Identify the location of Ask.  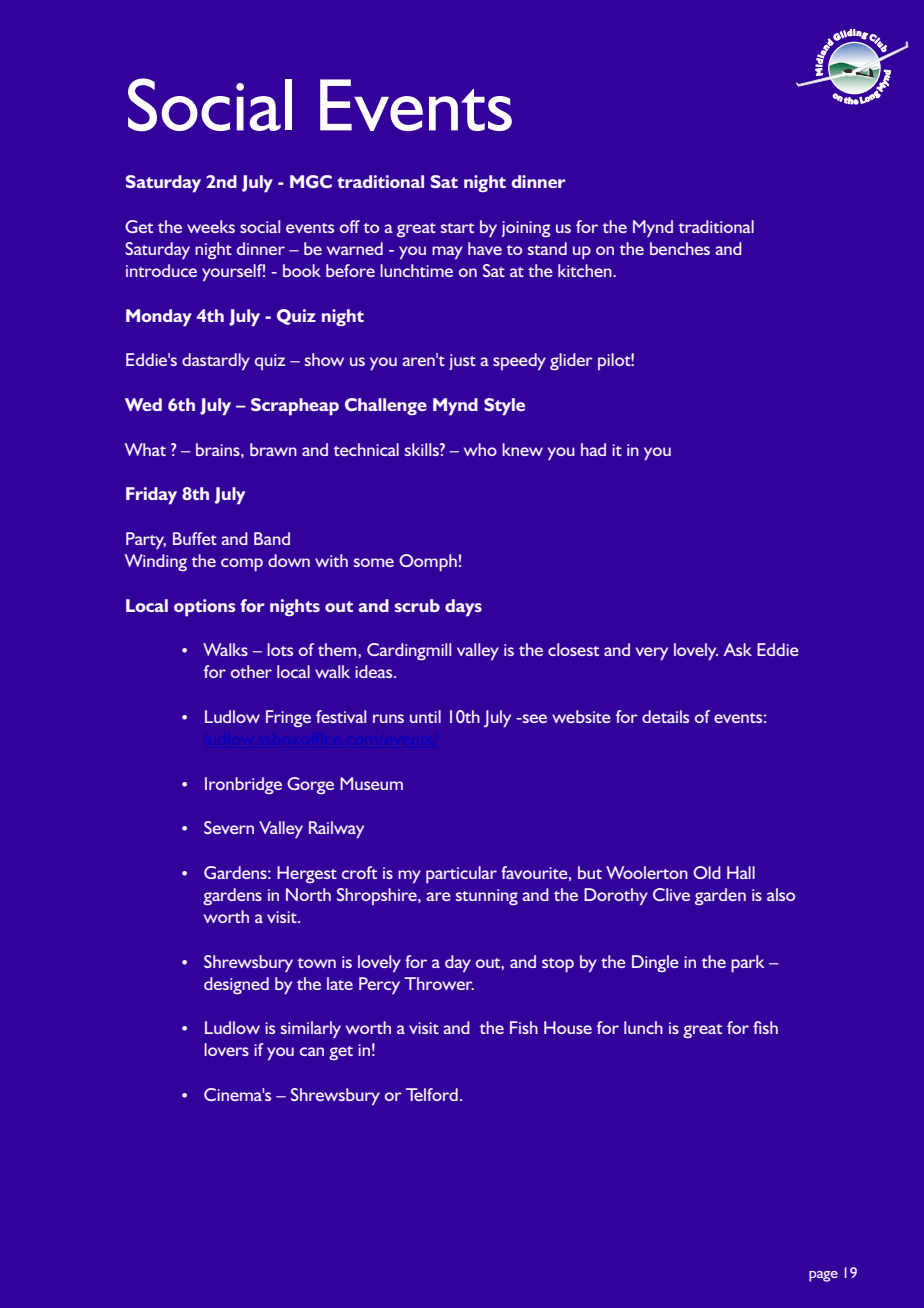
(737, 649).
